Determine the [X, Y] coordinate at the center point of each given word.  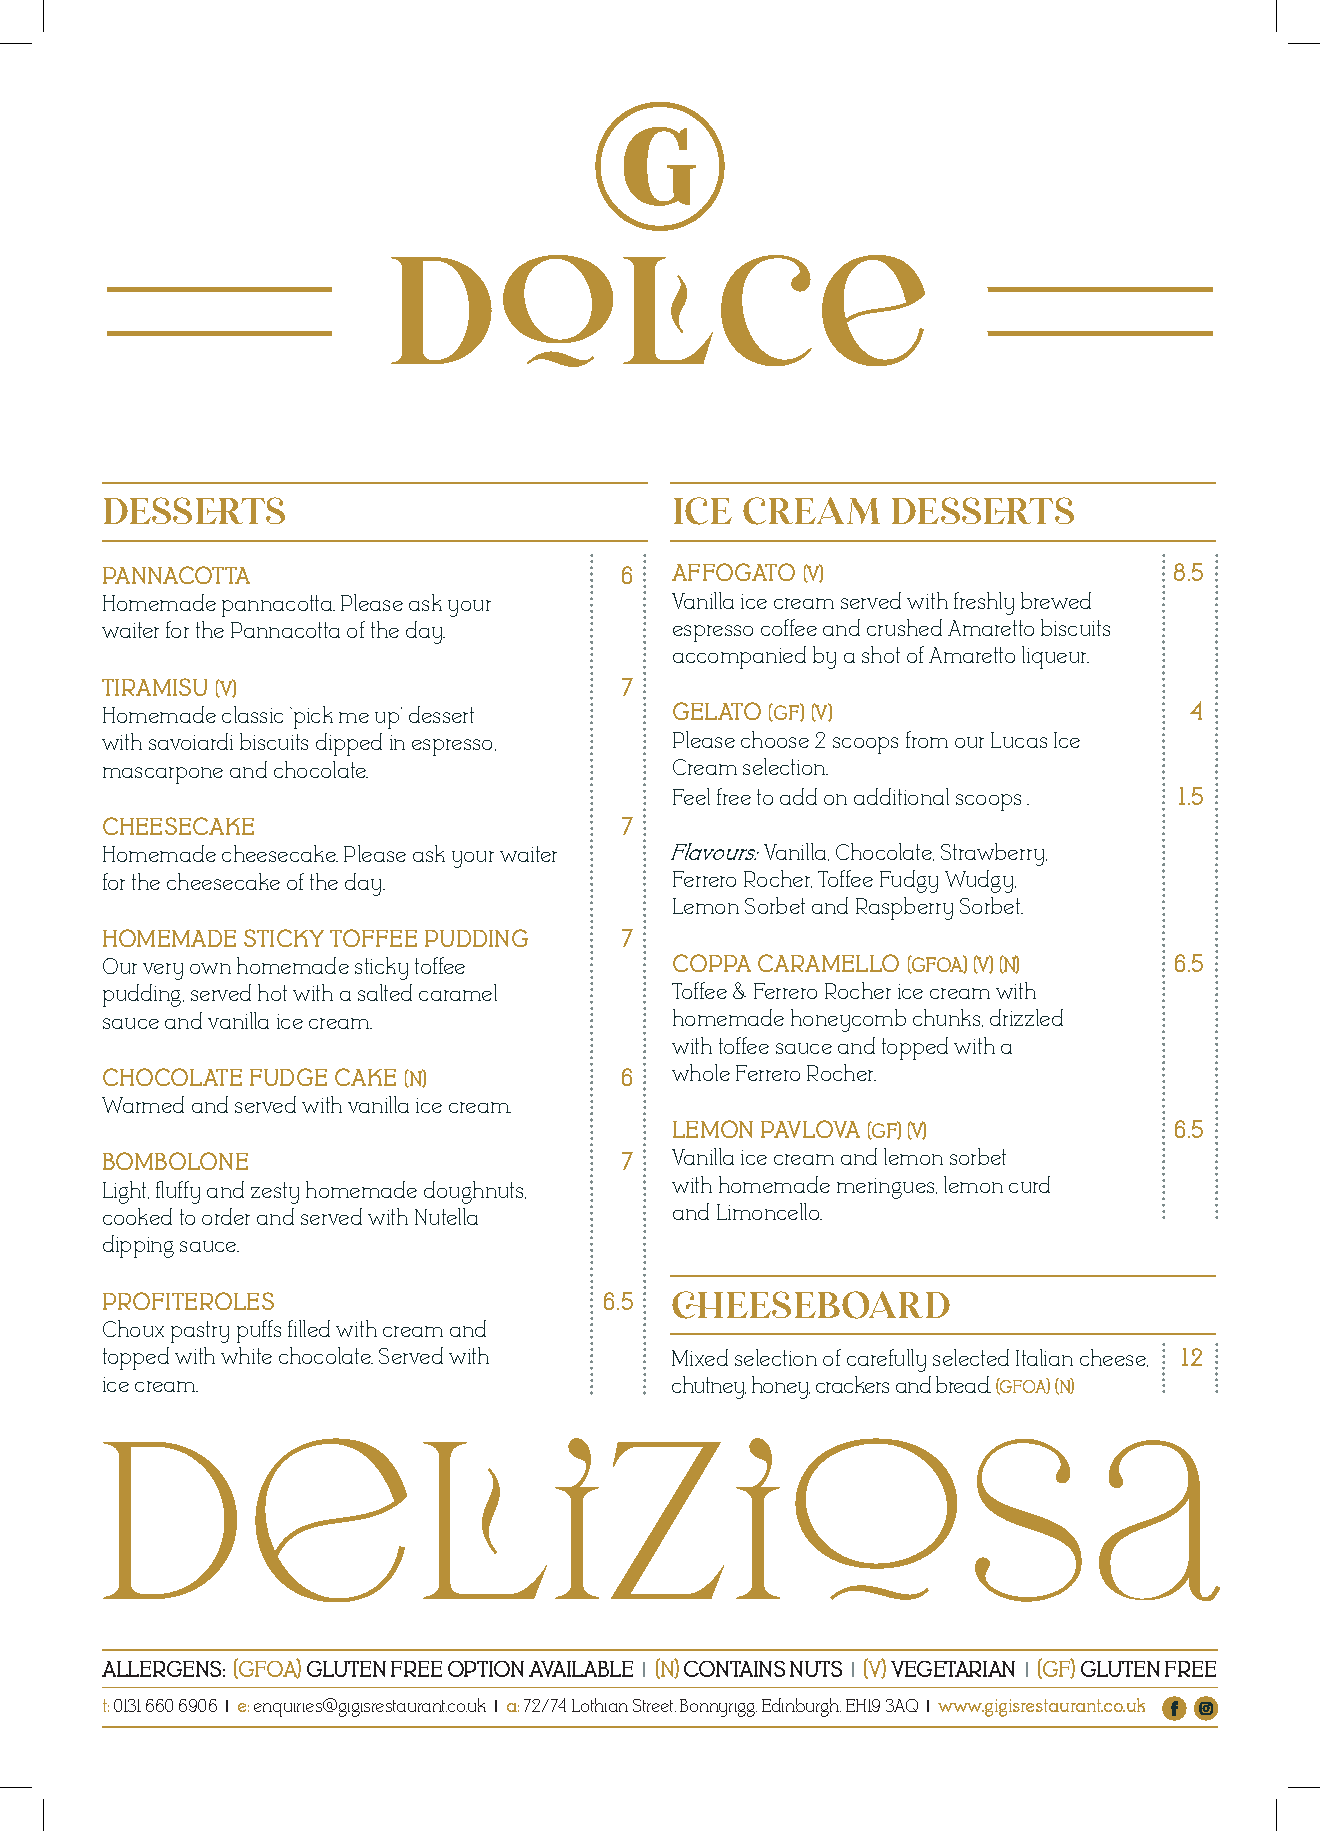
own [210, 968]
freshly [984, 603]
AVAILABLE [581, 1669]
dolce [658, 311]
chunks [948, 1018]
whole [701, 1072]
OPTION [486, 1669]
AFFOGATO [733, 572]
